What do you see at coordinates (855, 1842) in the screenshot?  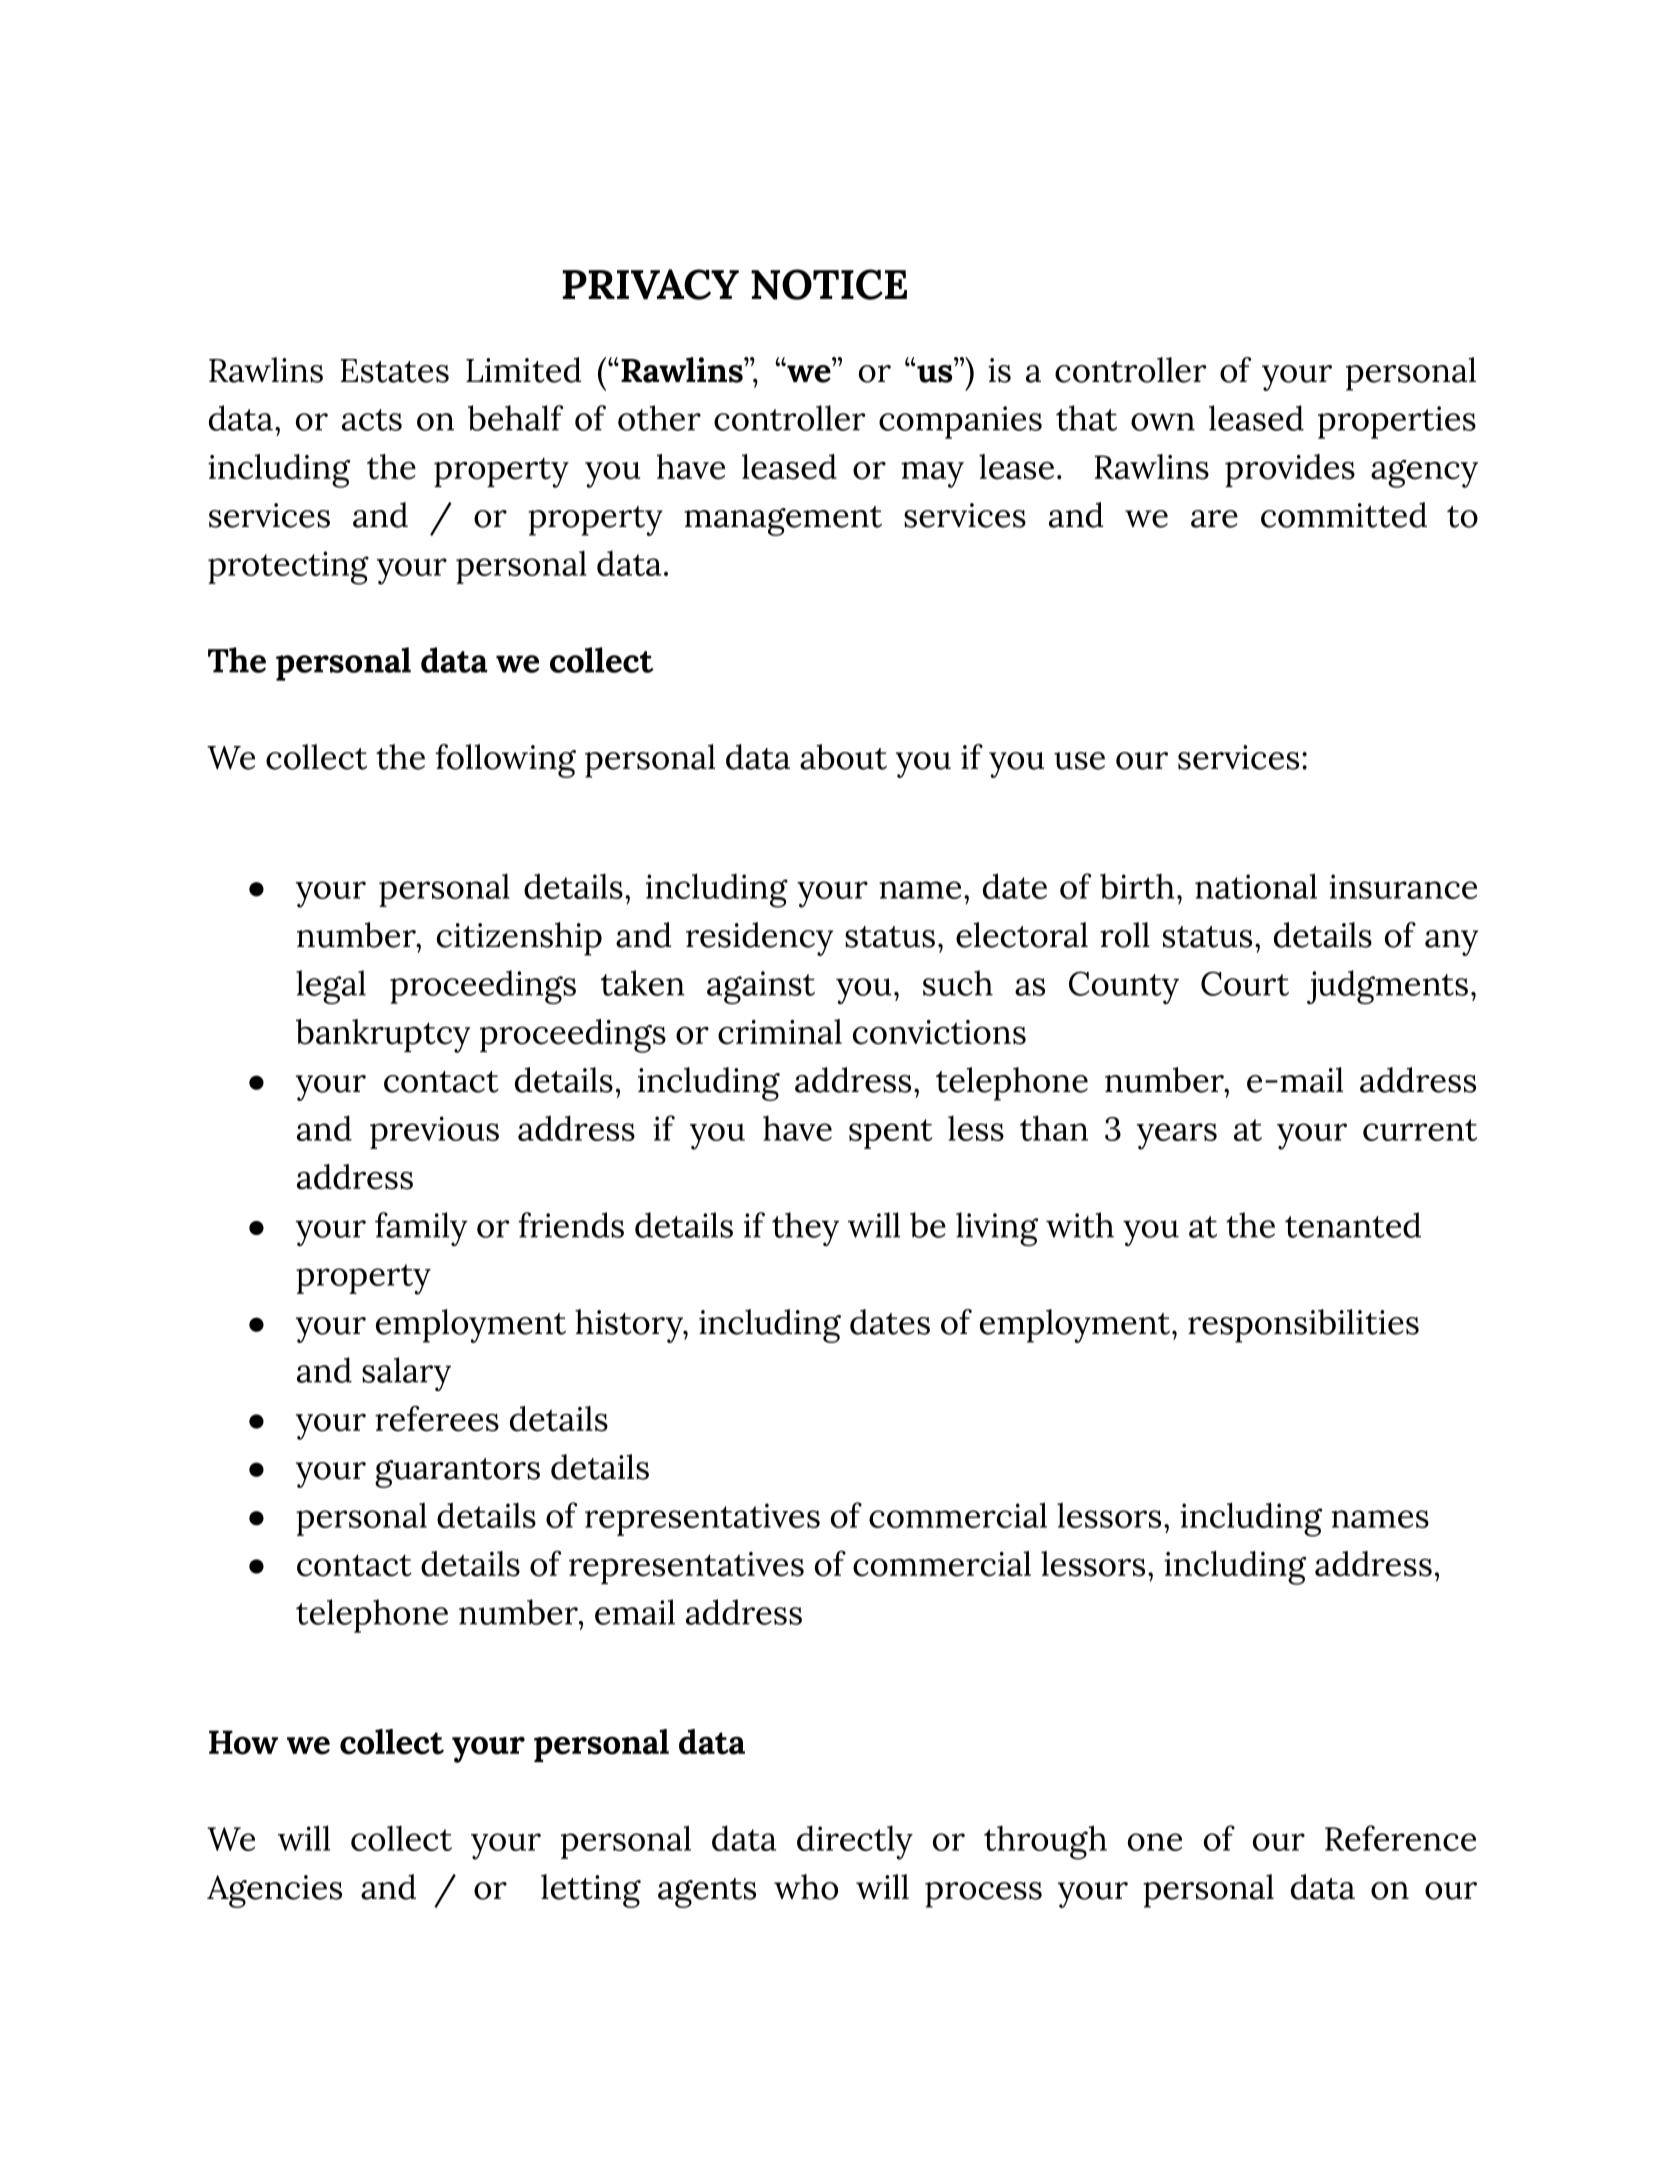 I see `directly` at bounding box center [855, 1842].
